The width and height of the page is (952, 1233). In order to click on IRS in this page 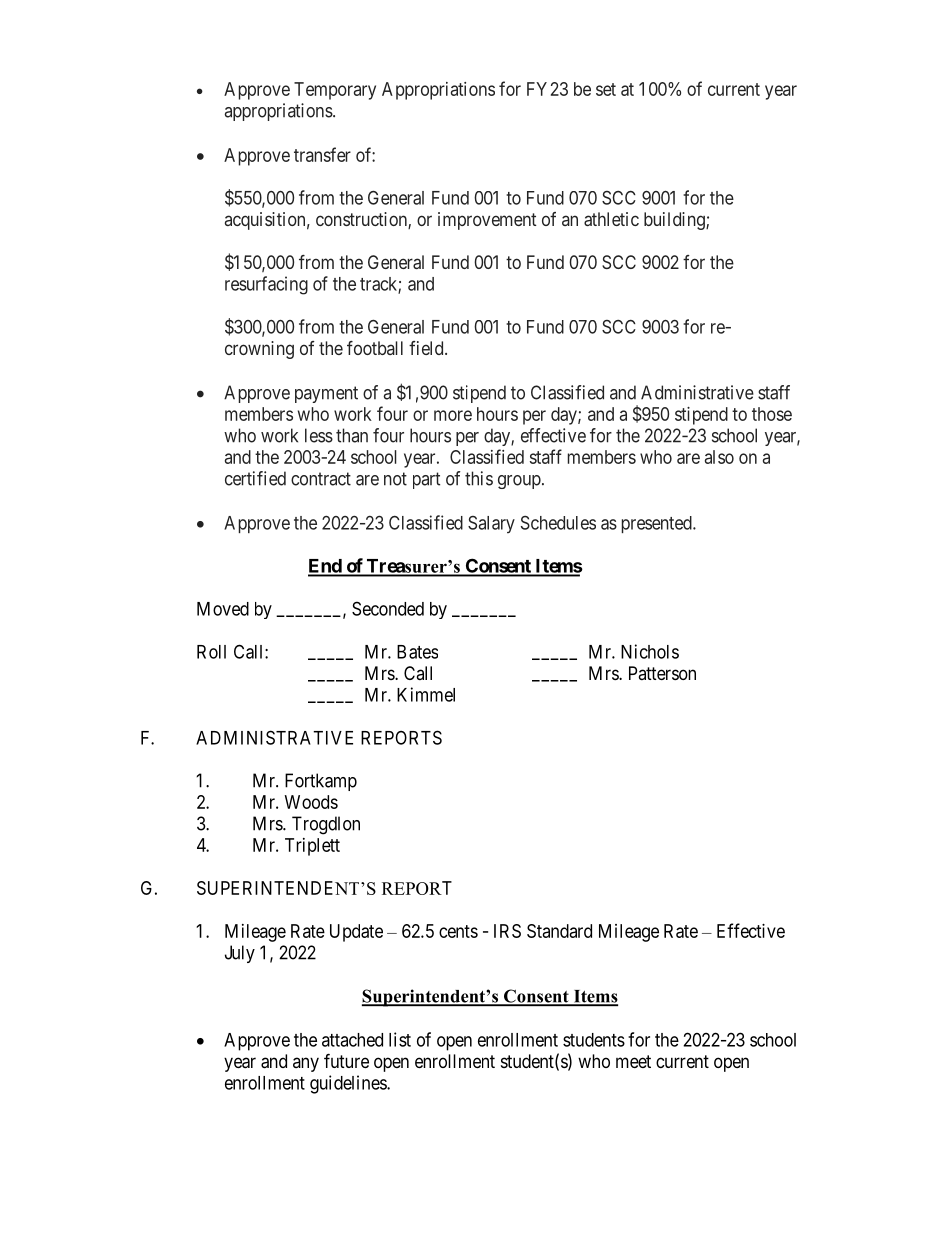, I will do `click(507, 931)`.
